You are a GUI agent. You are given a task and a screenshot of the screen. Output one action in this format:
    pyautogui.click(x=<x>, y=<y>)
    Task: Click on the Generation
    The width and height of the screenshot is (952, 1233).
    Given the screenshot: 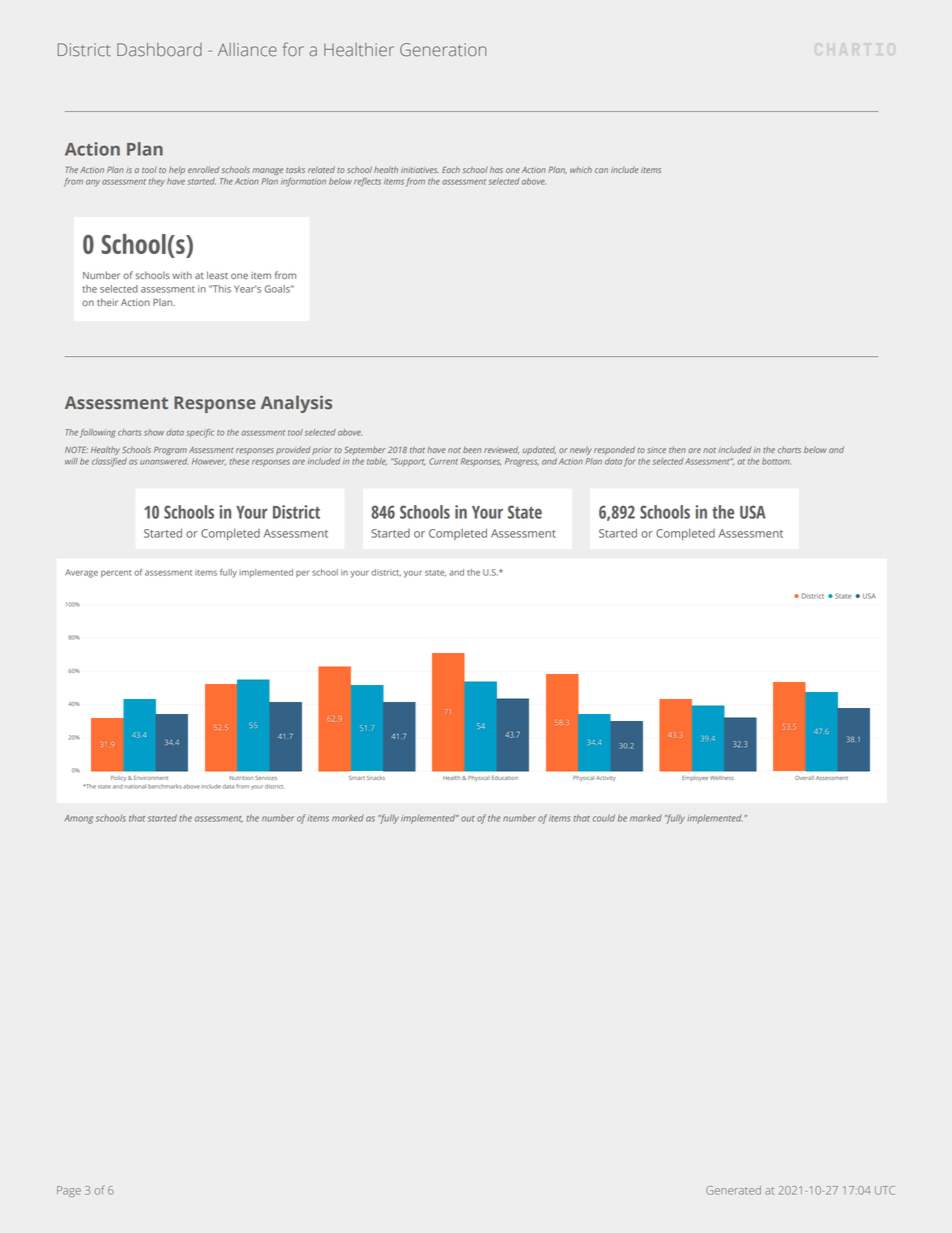 What is the action you would take?
    pyautogui.click(x=443, y=50)
